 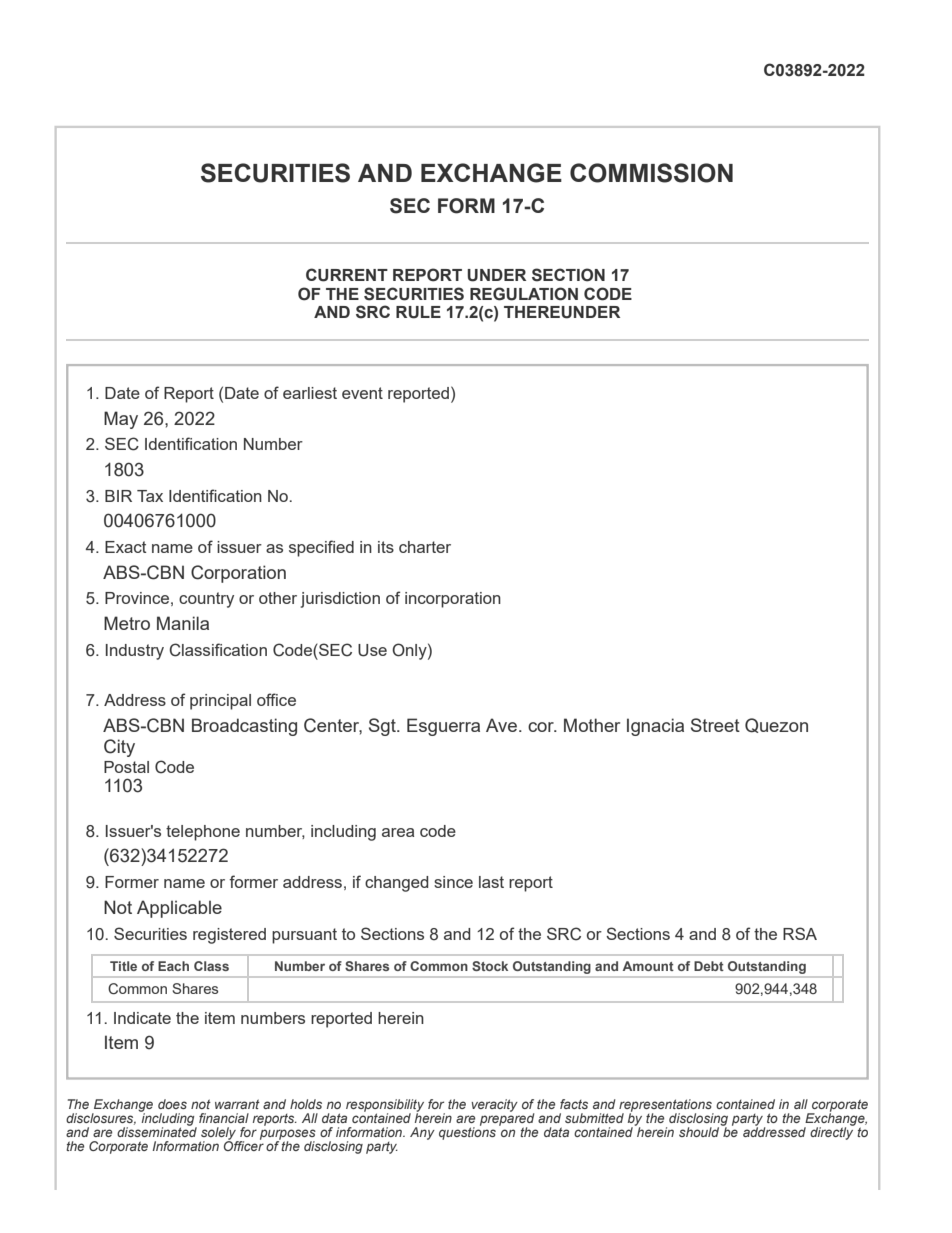 What do you see at coordinates (715, 725) in the screenshot?
I see `Street` at bounding box center [715, 725].
